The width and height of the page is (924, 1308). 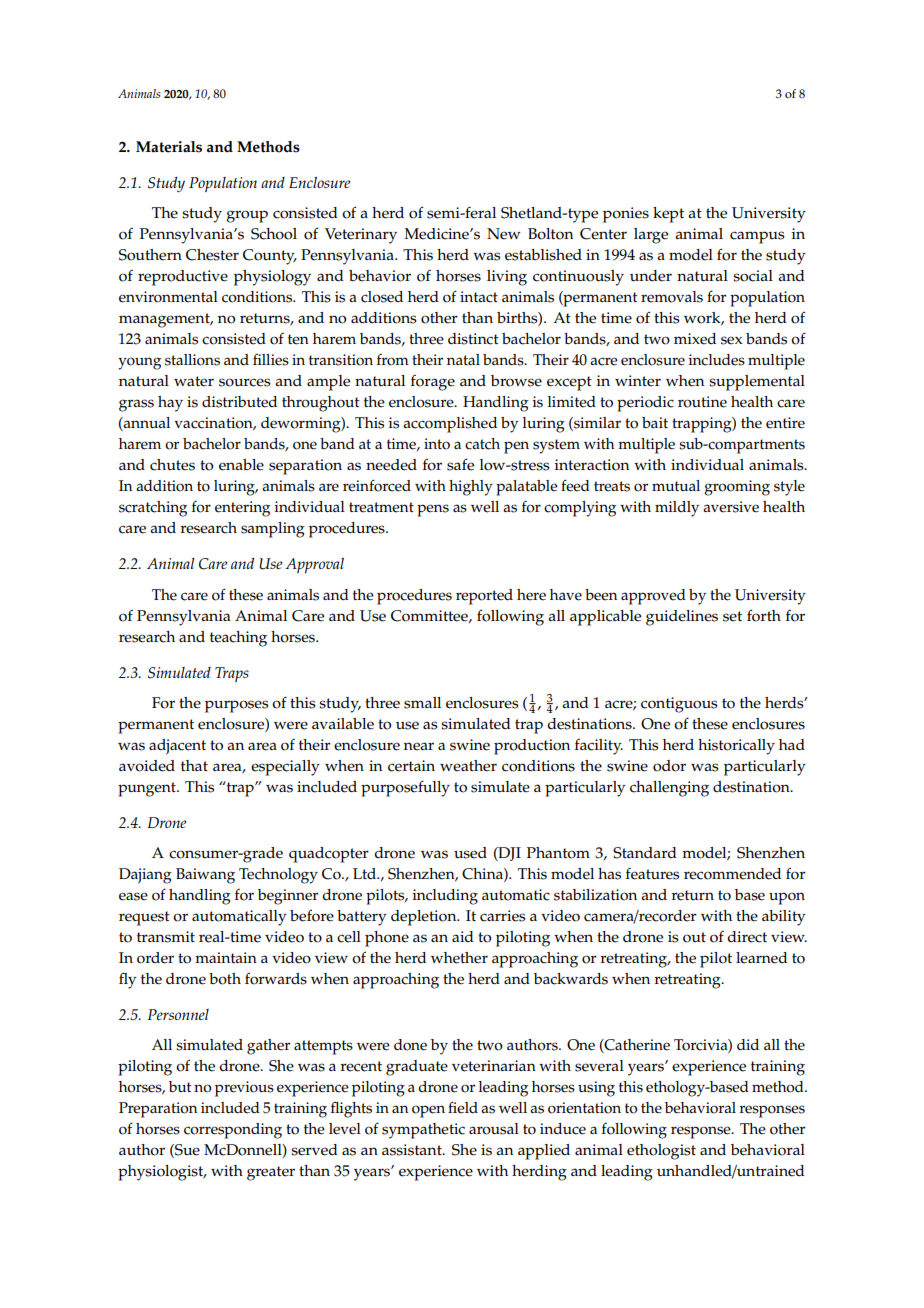 I want to click on kept, so click(x=668, y=215).
